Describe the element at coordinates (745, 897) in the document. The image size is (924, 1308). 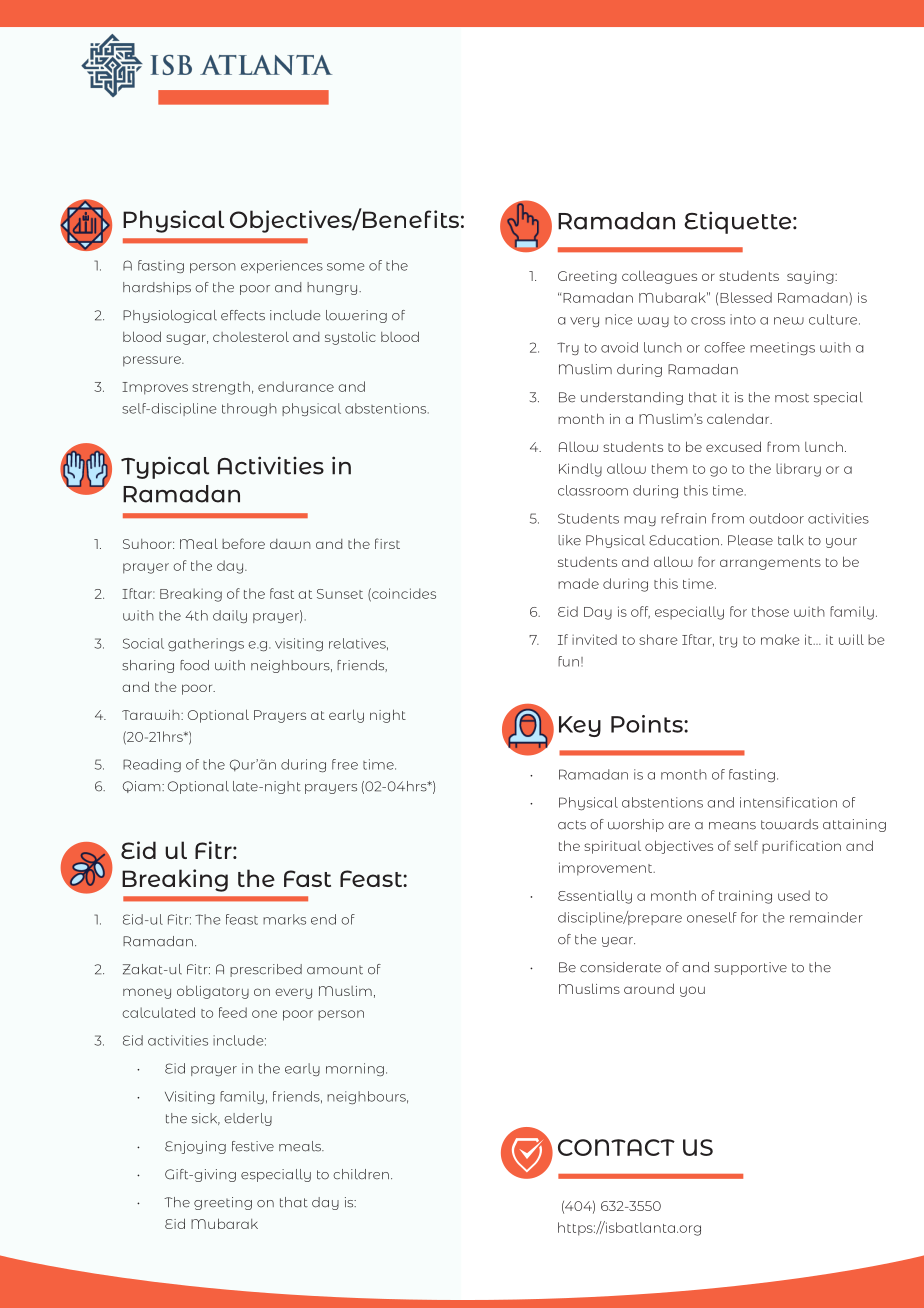
I see `training` at that location.
